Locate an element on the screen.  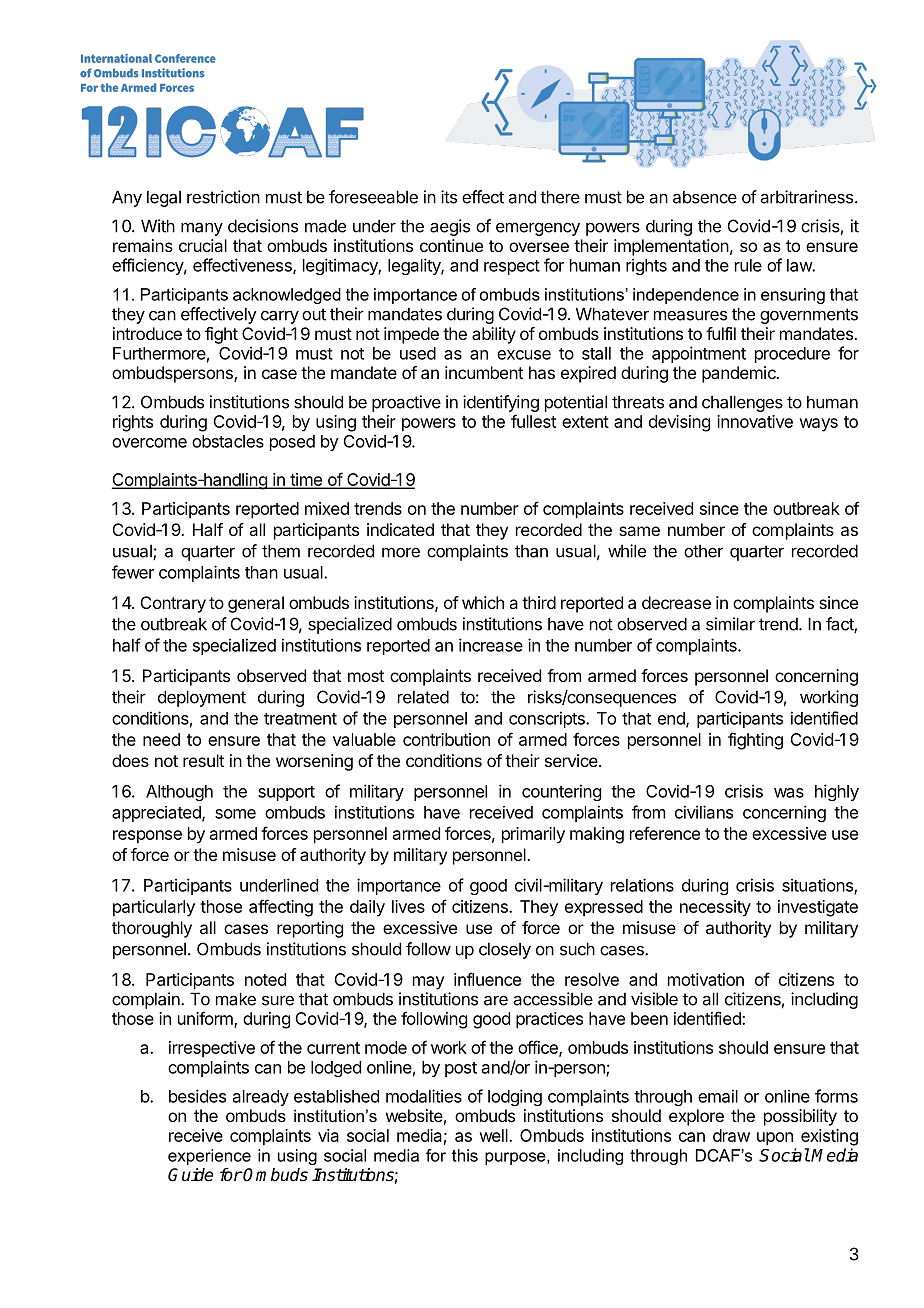
aegis is located at coordinates (450, 227).
